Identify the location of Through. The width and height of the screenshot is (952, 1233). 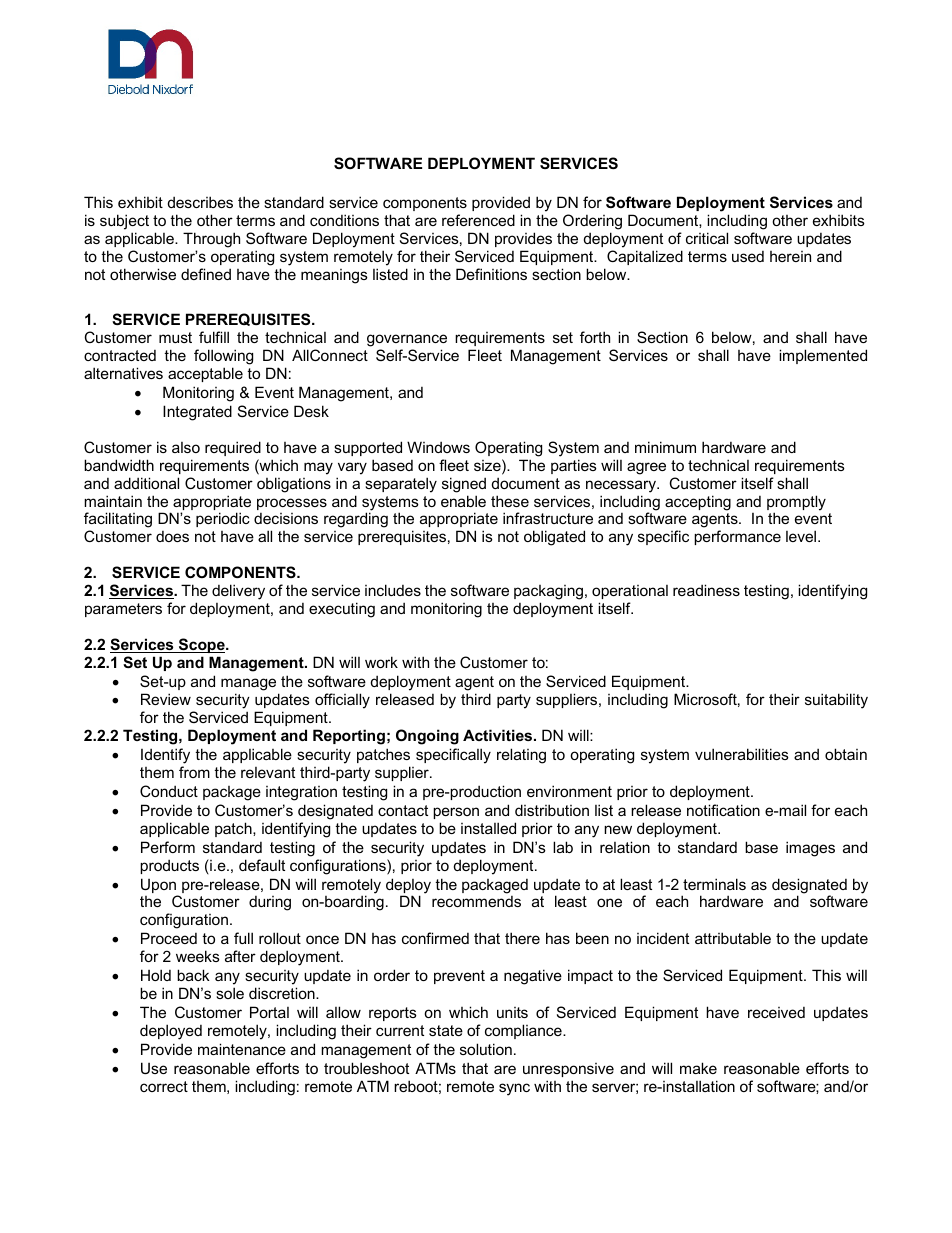
(211, 240).
